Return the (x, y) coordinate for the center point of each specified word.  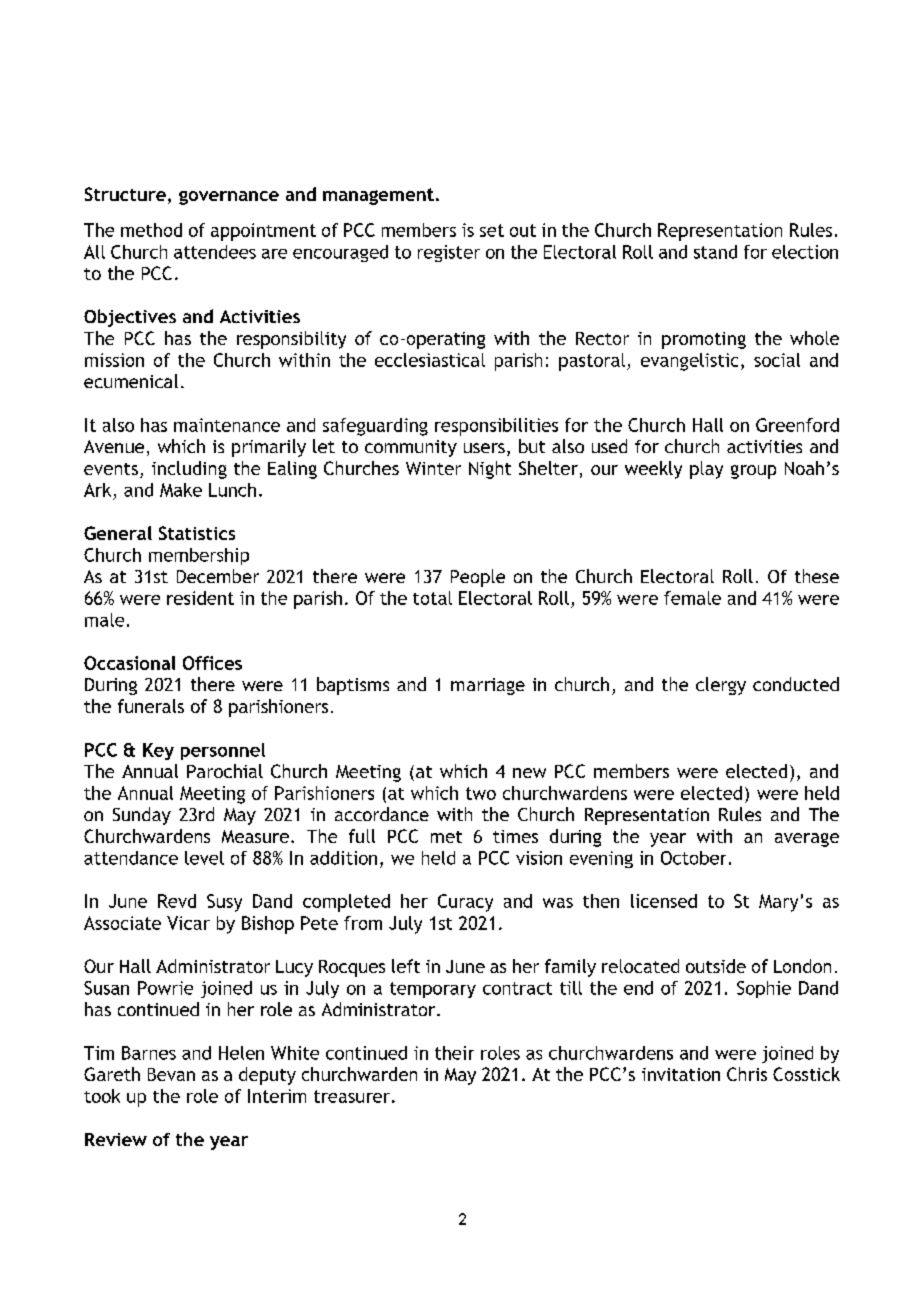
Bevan (171, 1074)
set (492, 230)
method (151, 230)
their (454, 1053)
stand (715, 252)
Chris (747, 1074)
